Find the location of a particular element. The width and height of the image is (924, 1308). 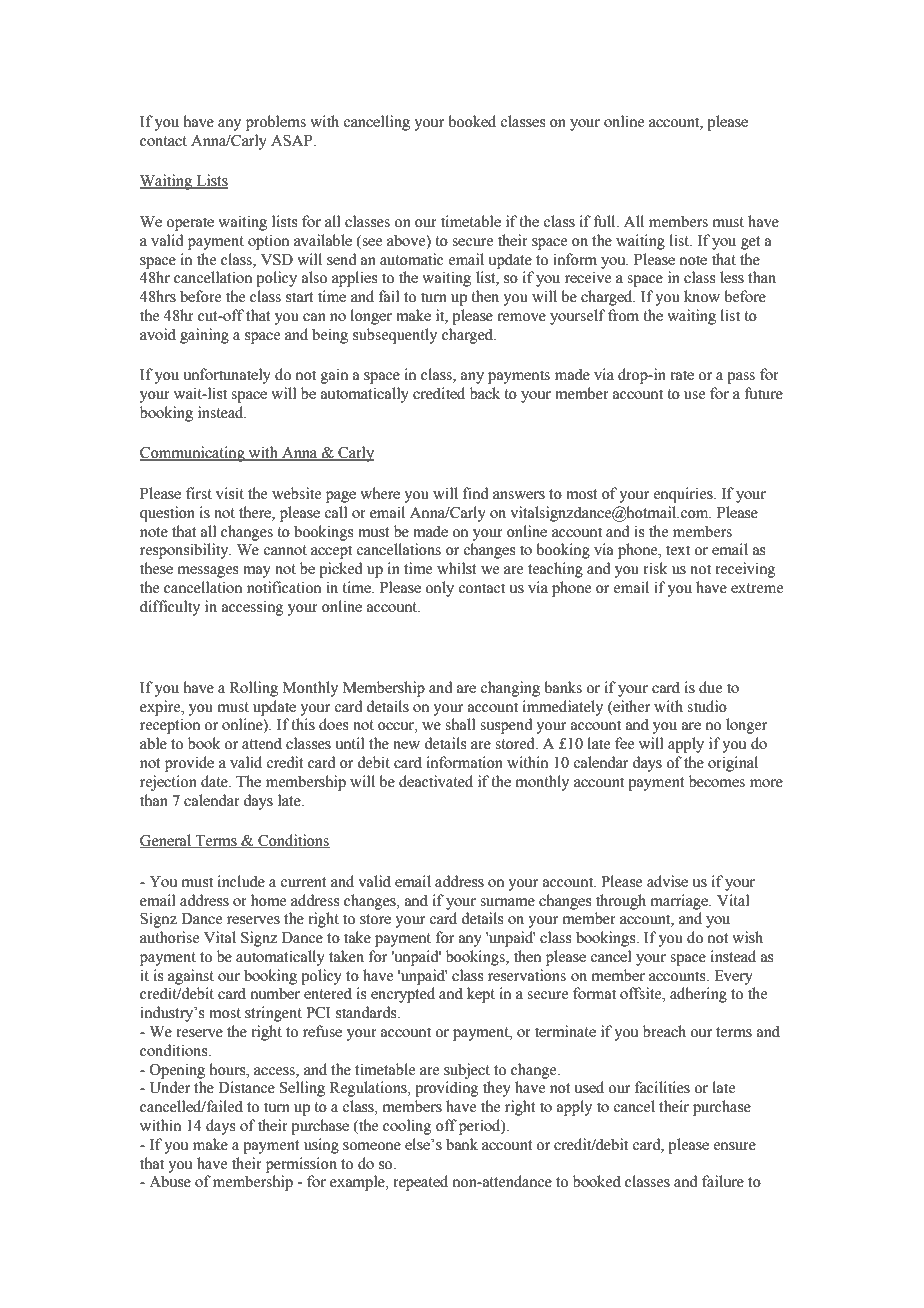

Abuse is located at coordinates (170, 1181).
